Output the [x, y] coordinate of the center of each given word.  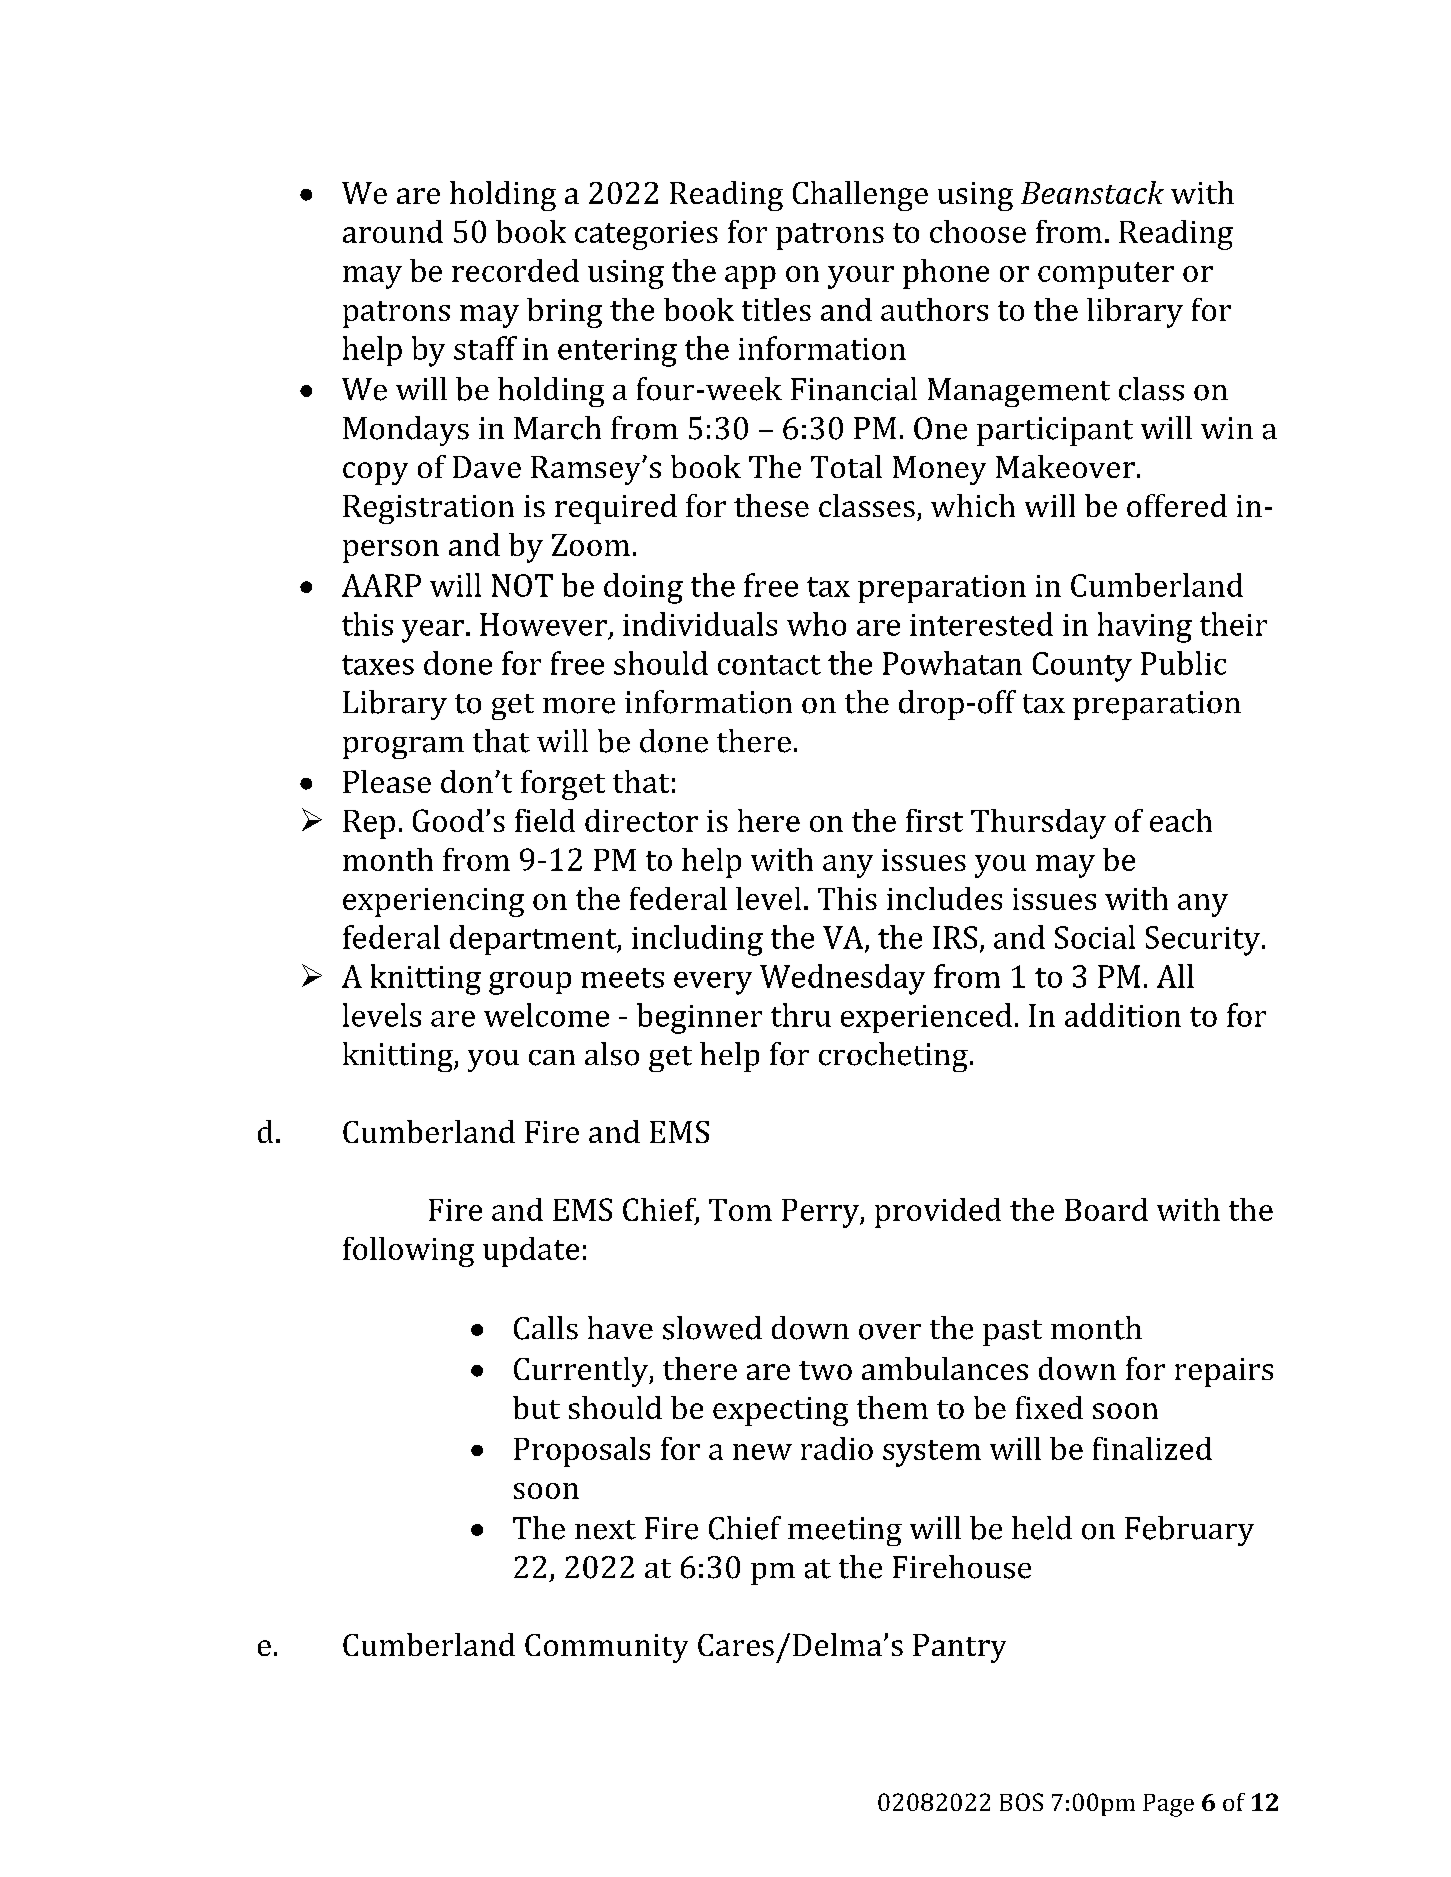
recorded [515, 270]
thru [801, 1015]
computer [1106, 275]
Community [606, 1648]
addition [1123, 1015]
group [530, 983]
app [750, 277]
